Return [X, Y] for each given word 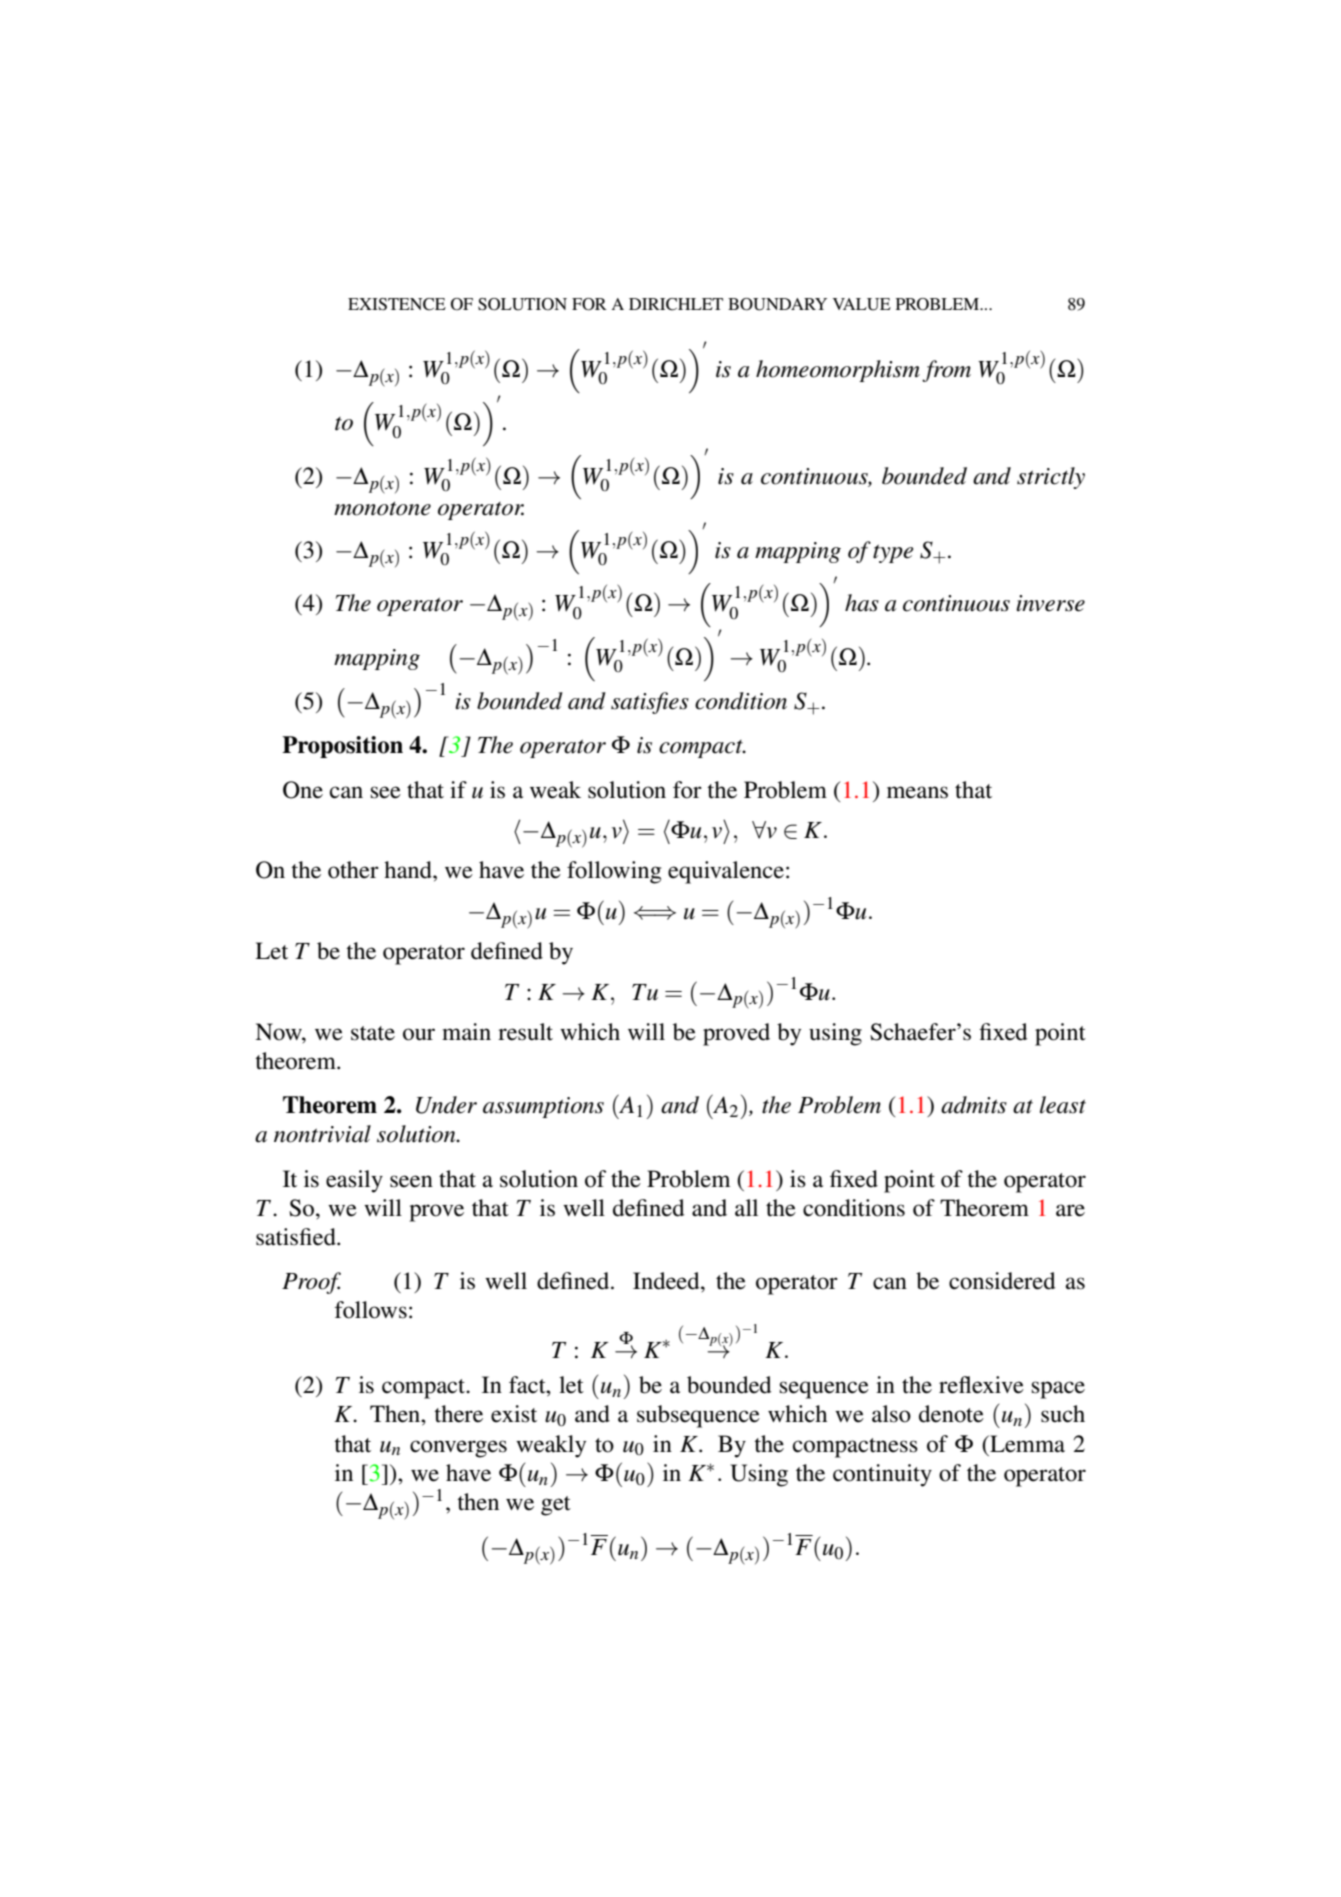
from [946, 371]
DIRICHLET [676, 304]
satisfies [650, 703]
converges [458, 1449]
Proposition [342, 747]
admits [974, 1105]
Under [446, 1105]
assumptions [543, 1107]
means [917, 792]
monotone [382, 509]
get [556, 1506]
